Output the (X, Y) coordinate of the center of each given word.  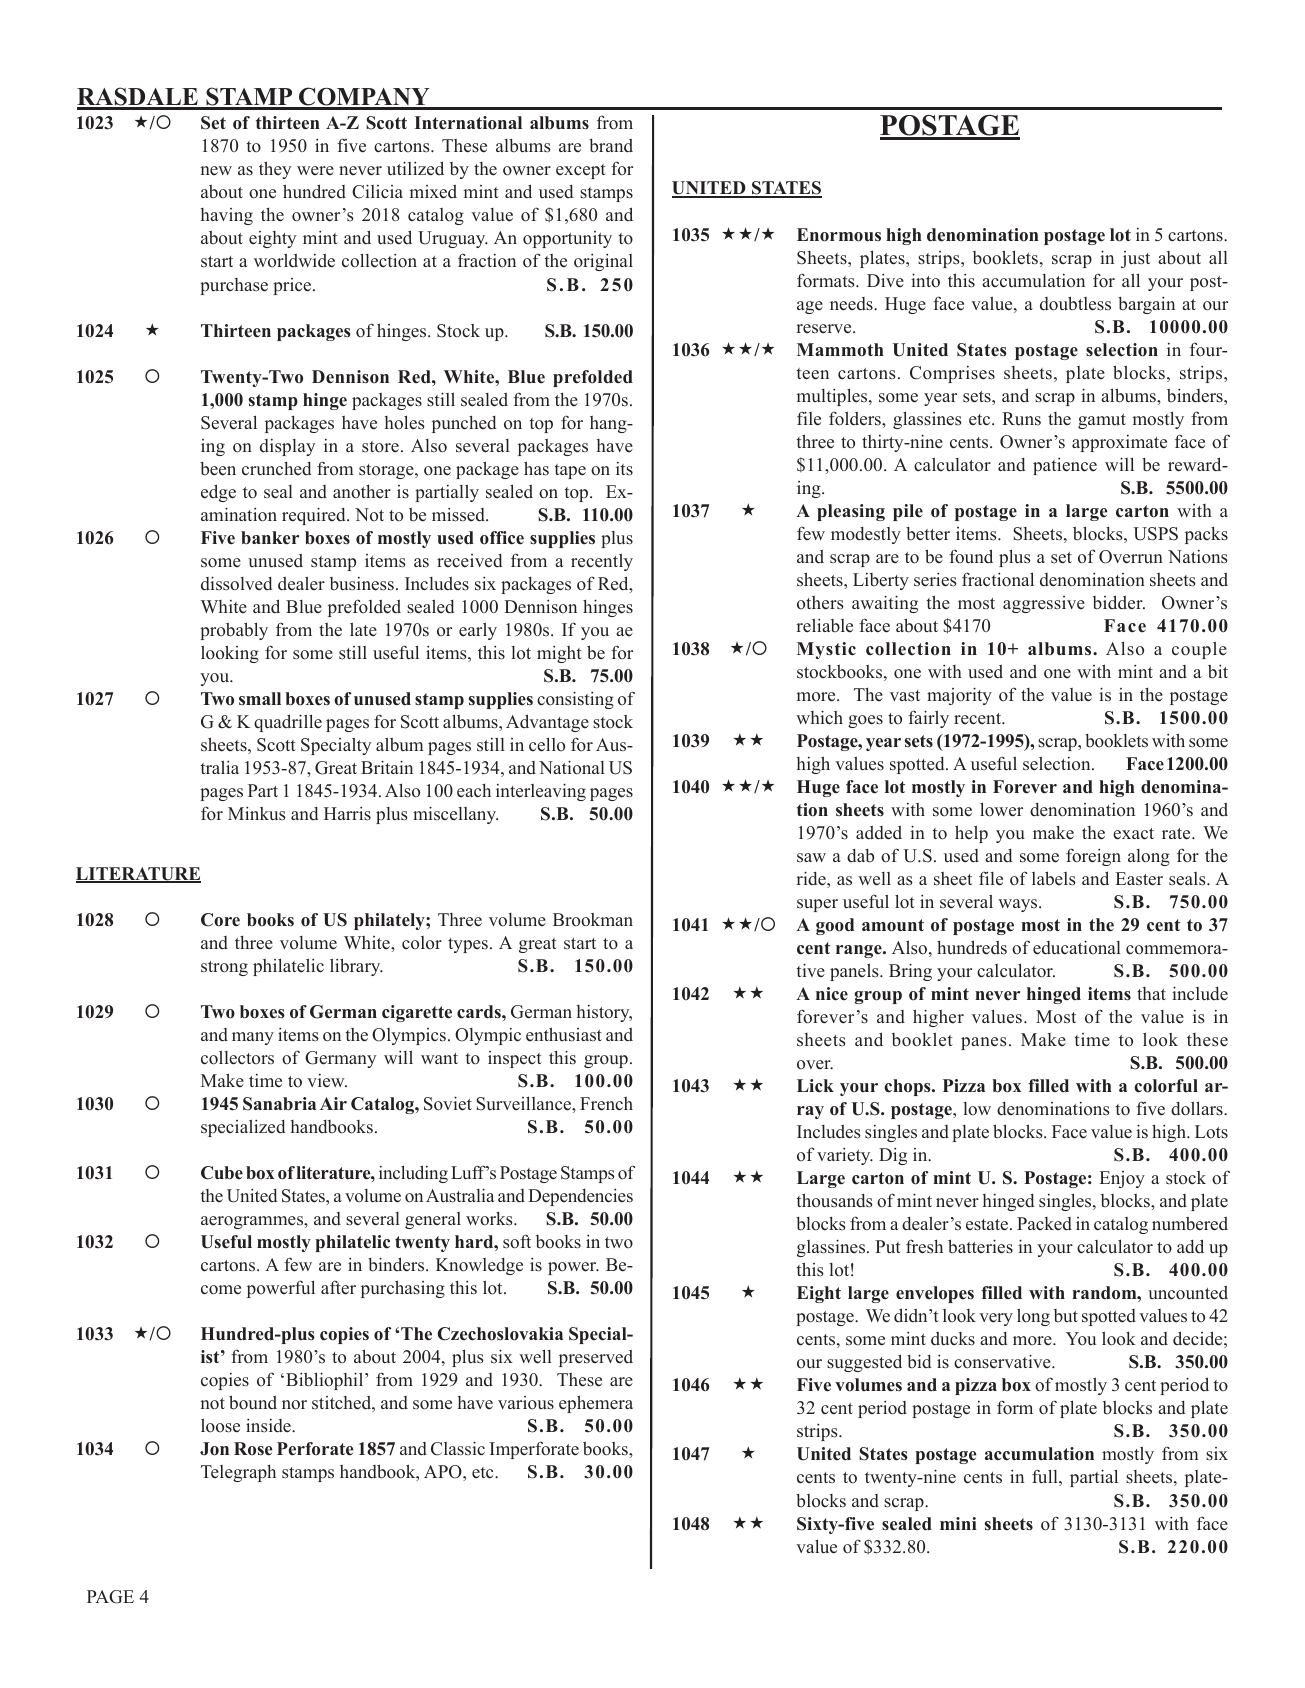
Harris (347, 813)
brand (611, 146)
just (1135, 259)
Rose (253, 1449)
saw (811, 857)
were (315, 170)
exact (1133, 834)
